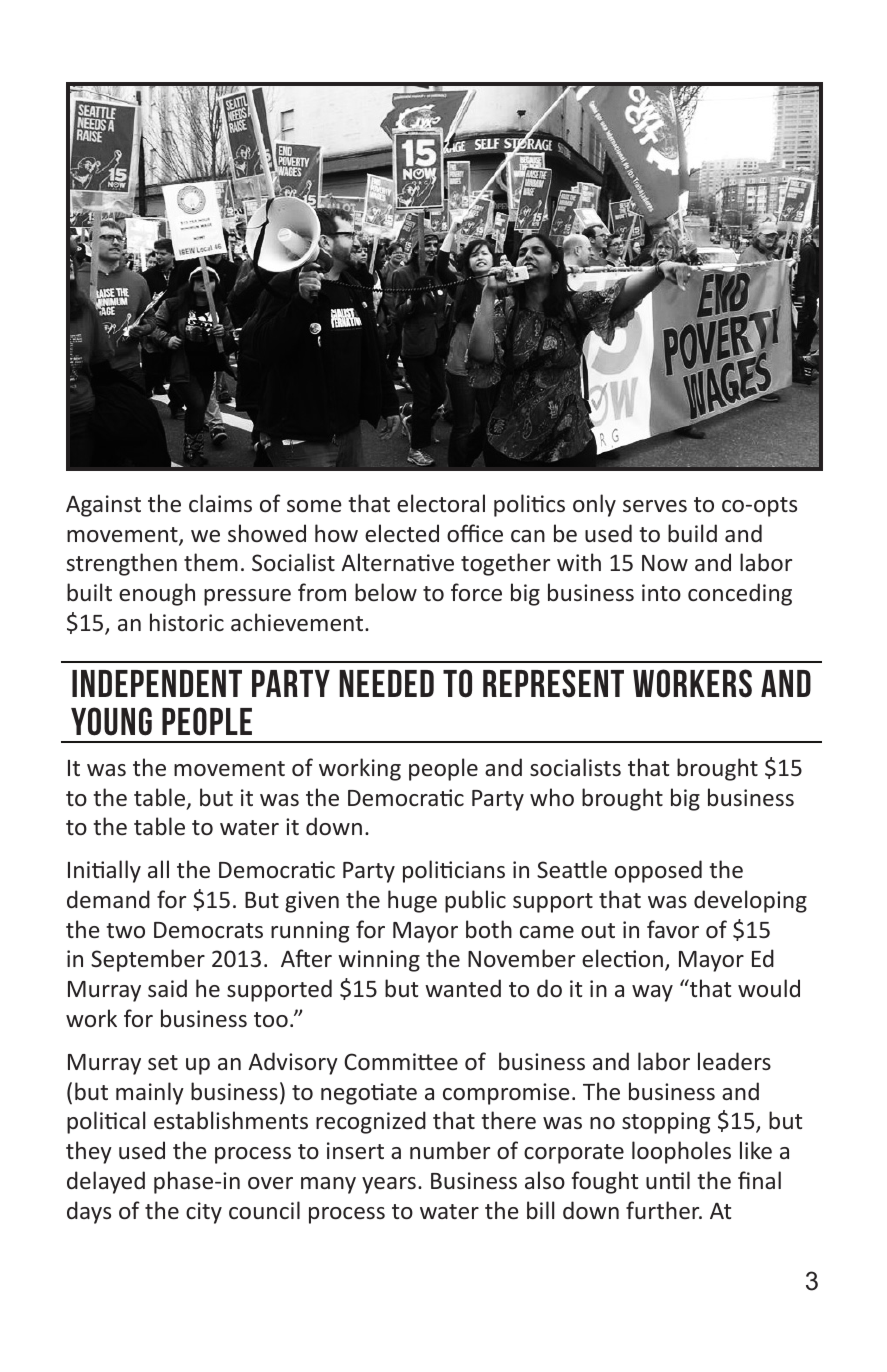  Describe the element at coordinates (658, 871) in the page. I see `opposed` at that location.
